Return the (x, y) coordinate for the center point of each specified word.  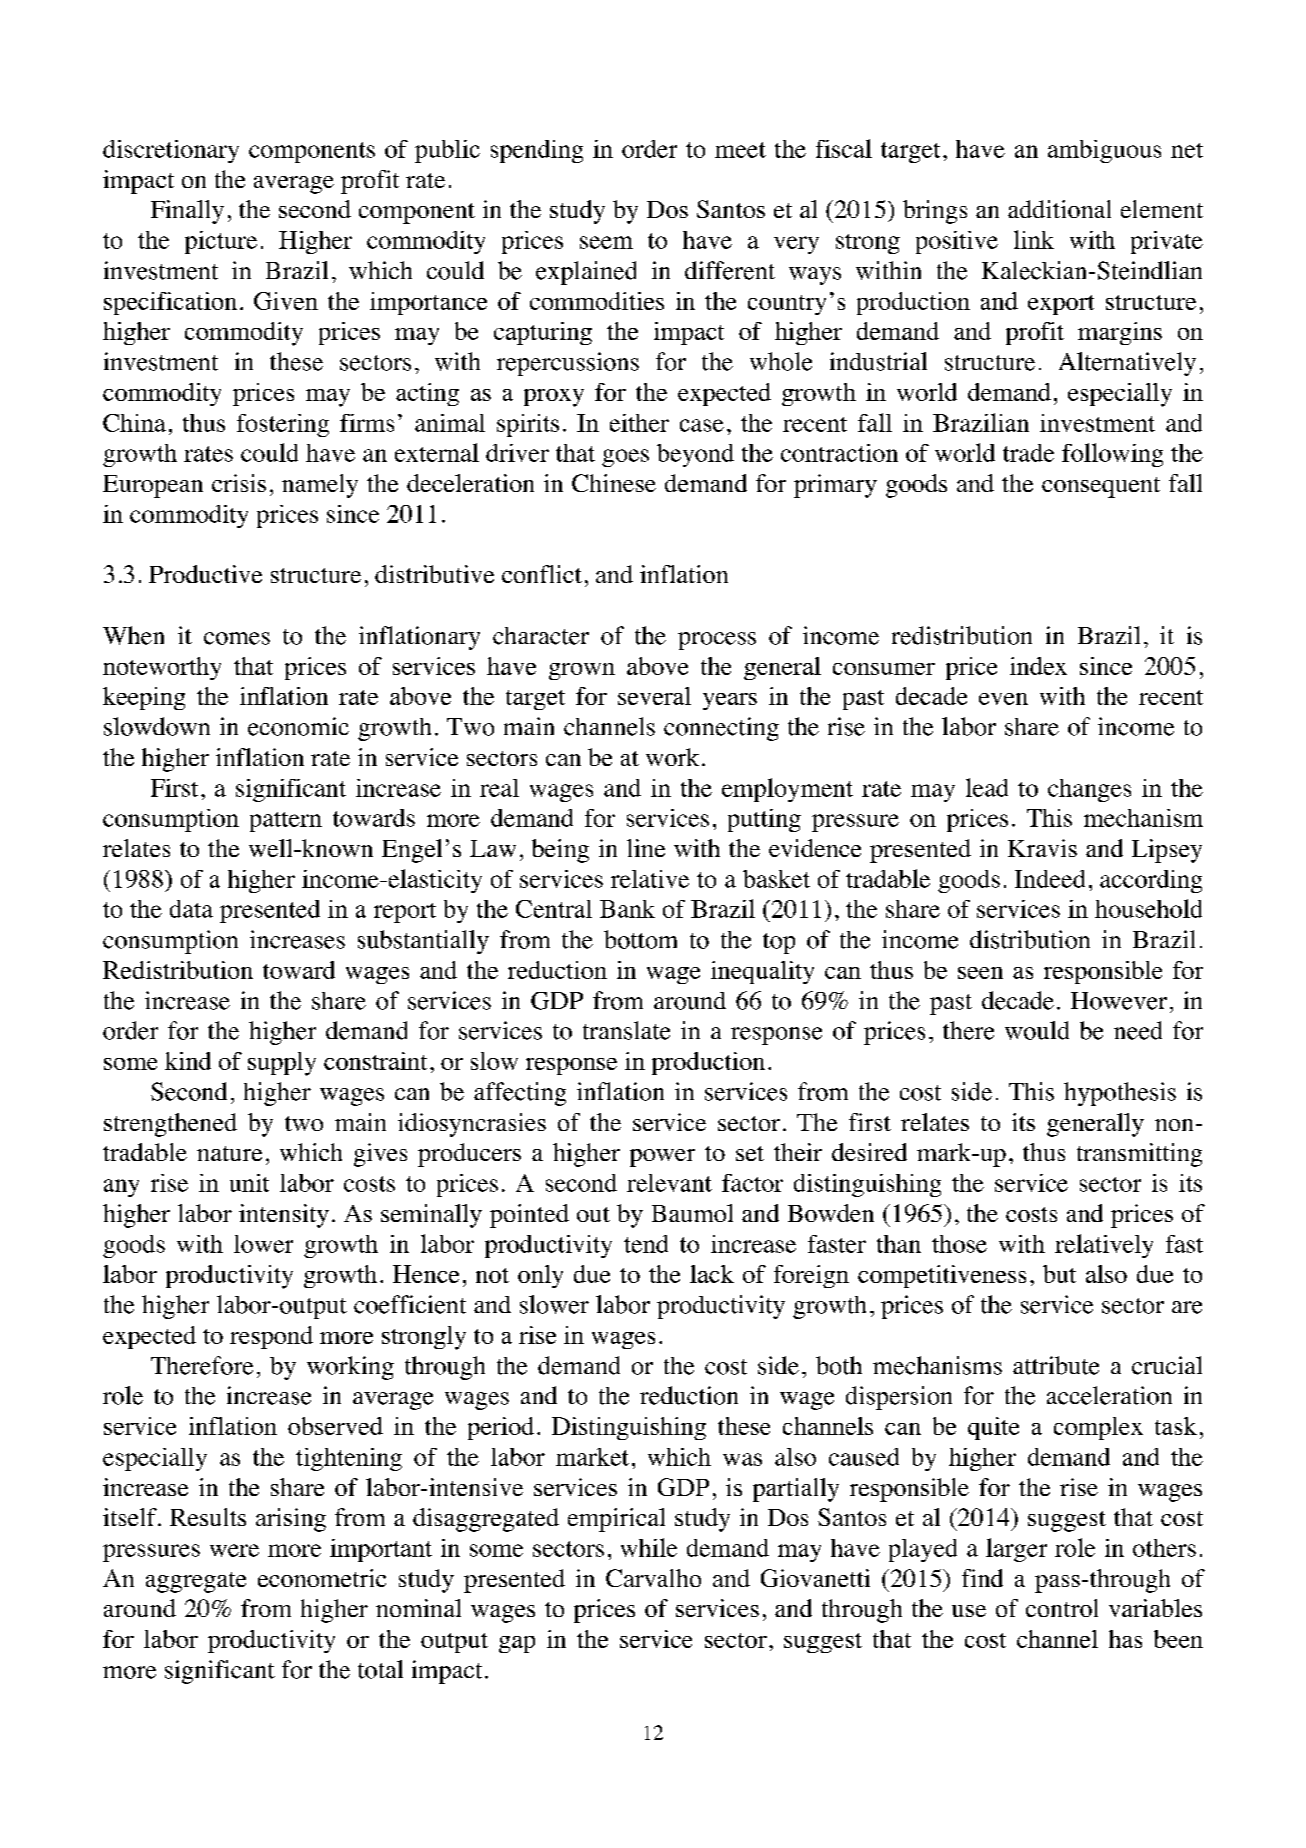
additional (1059, 209)
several (654, 696)
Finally (187, 212)
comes (237, 638)
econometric (322, 1578)
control (1062, 1608)
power (662, 1158)
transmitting (1139, 1155)
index (1038, 666)
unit (249, 1183)
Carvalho (653, 1578)
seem (606, 242)
